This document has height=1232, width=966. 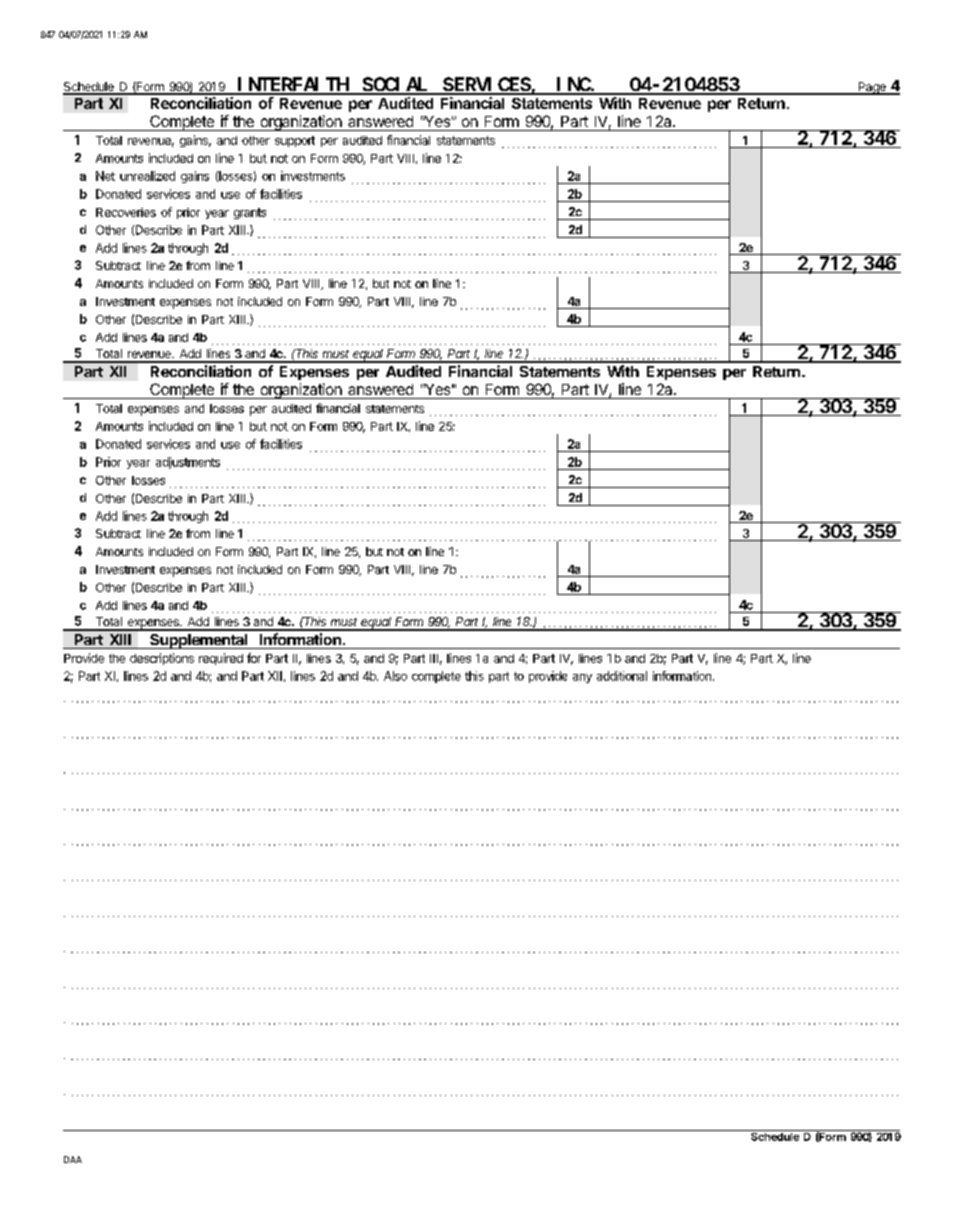 I want to click on Page, so click(x=872, y=88).
